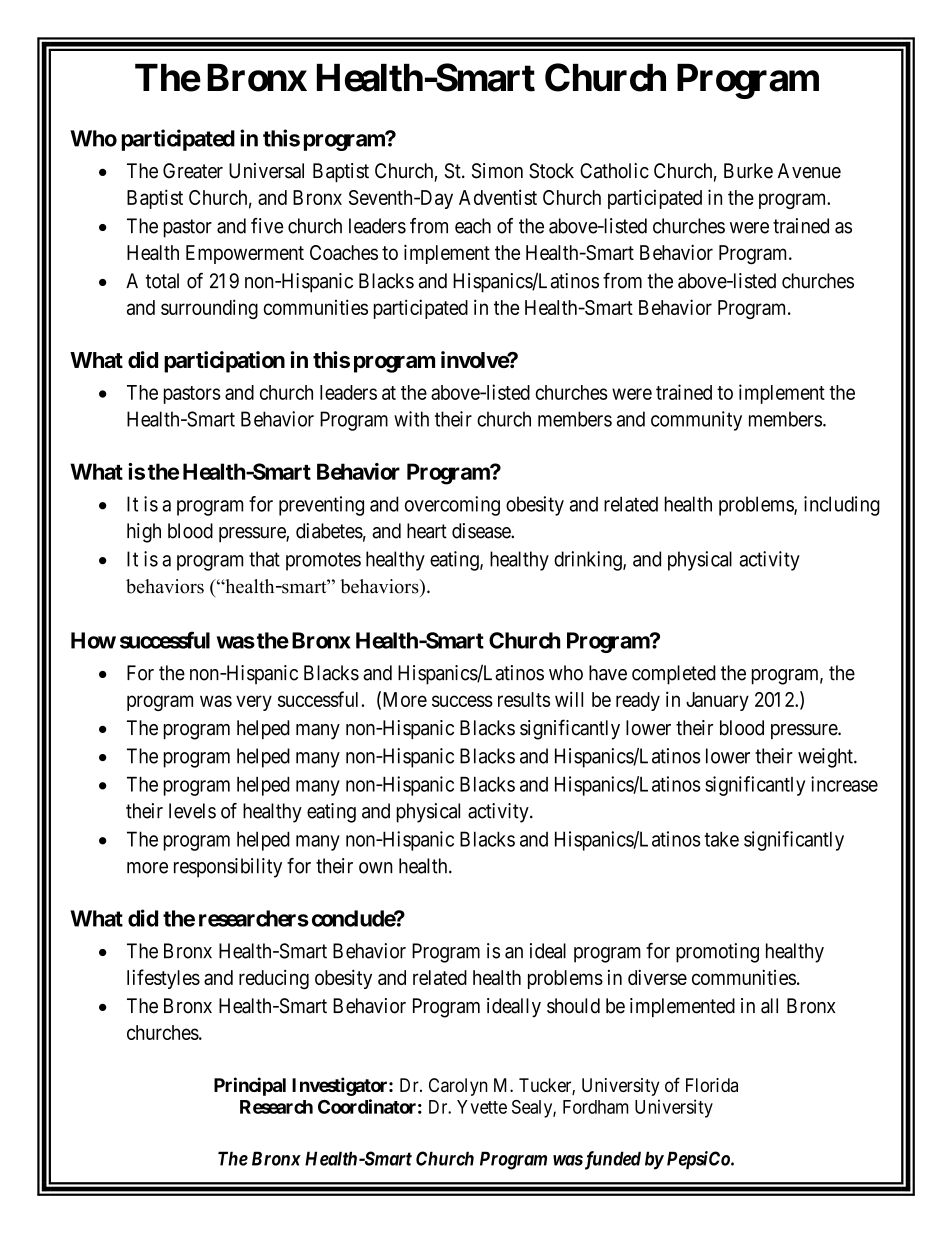 The image size is (952, 1233). Describe the element at coordinates (458, 1087) in the page. I see `Carolyn` at that location.
